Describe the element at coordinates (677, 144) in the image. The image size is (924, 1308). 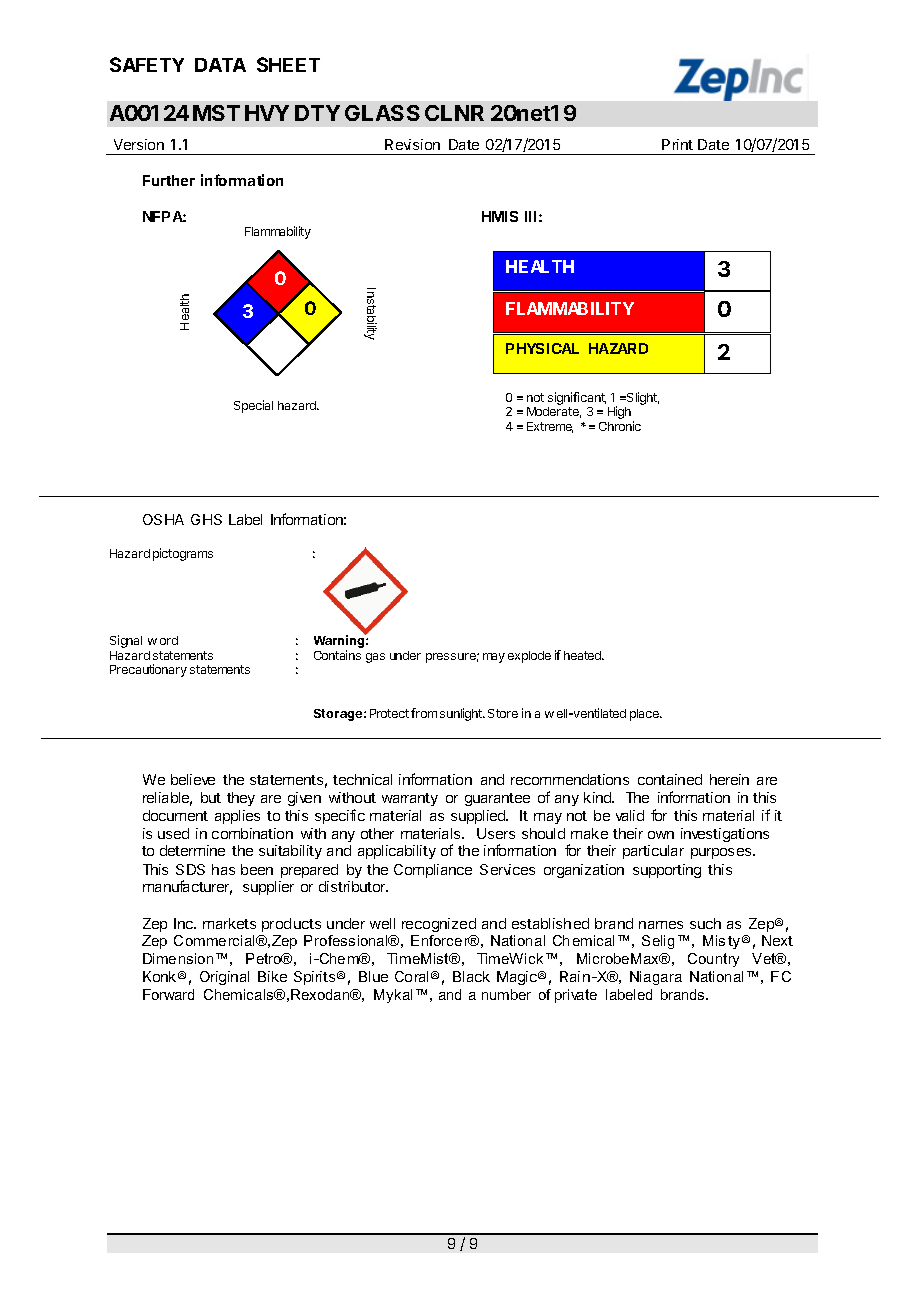
I see `Print` at that location.
